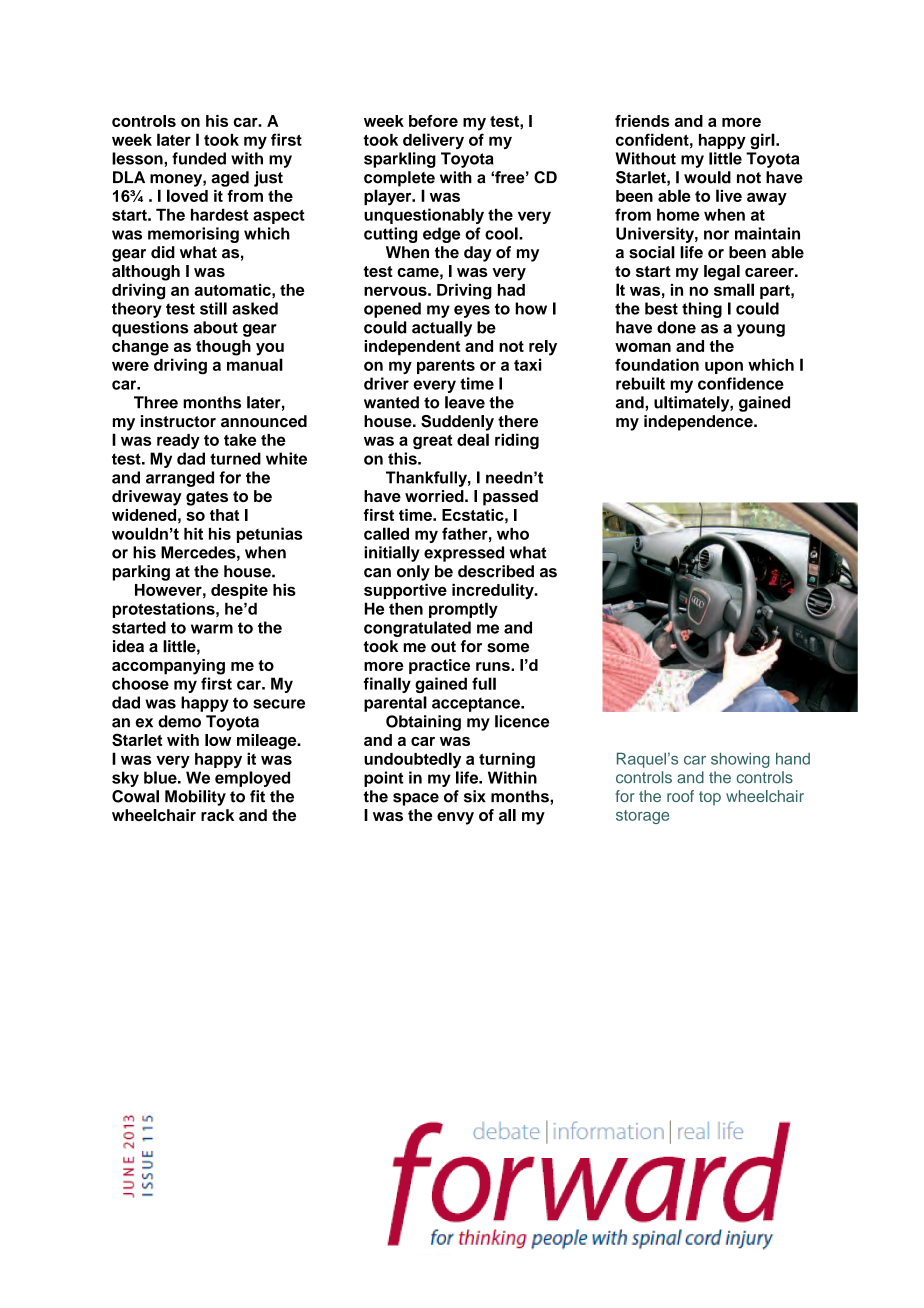  Describe the element at coordinates (513, 534) in the image. I see `who` at that location.
